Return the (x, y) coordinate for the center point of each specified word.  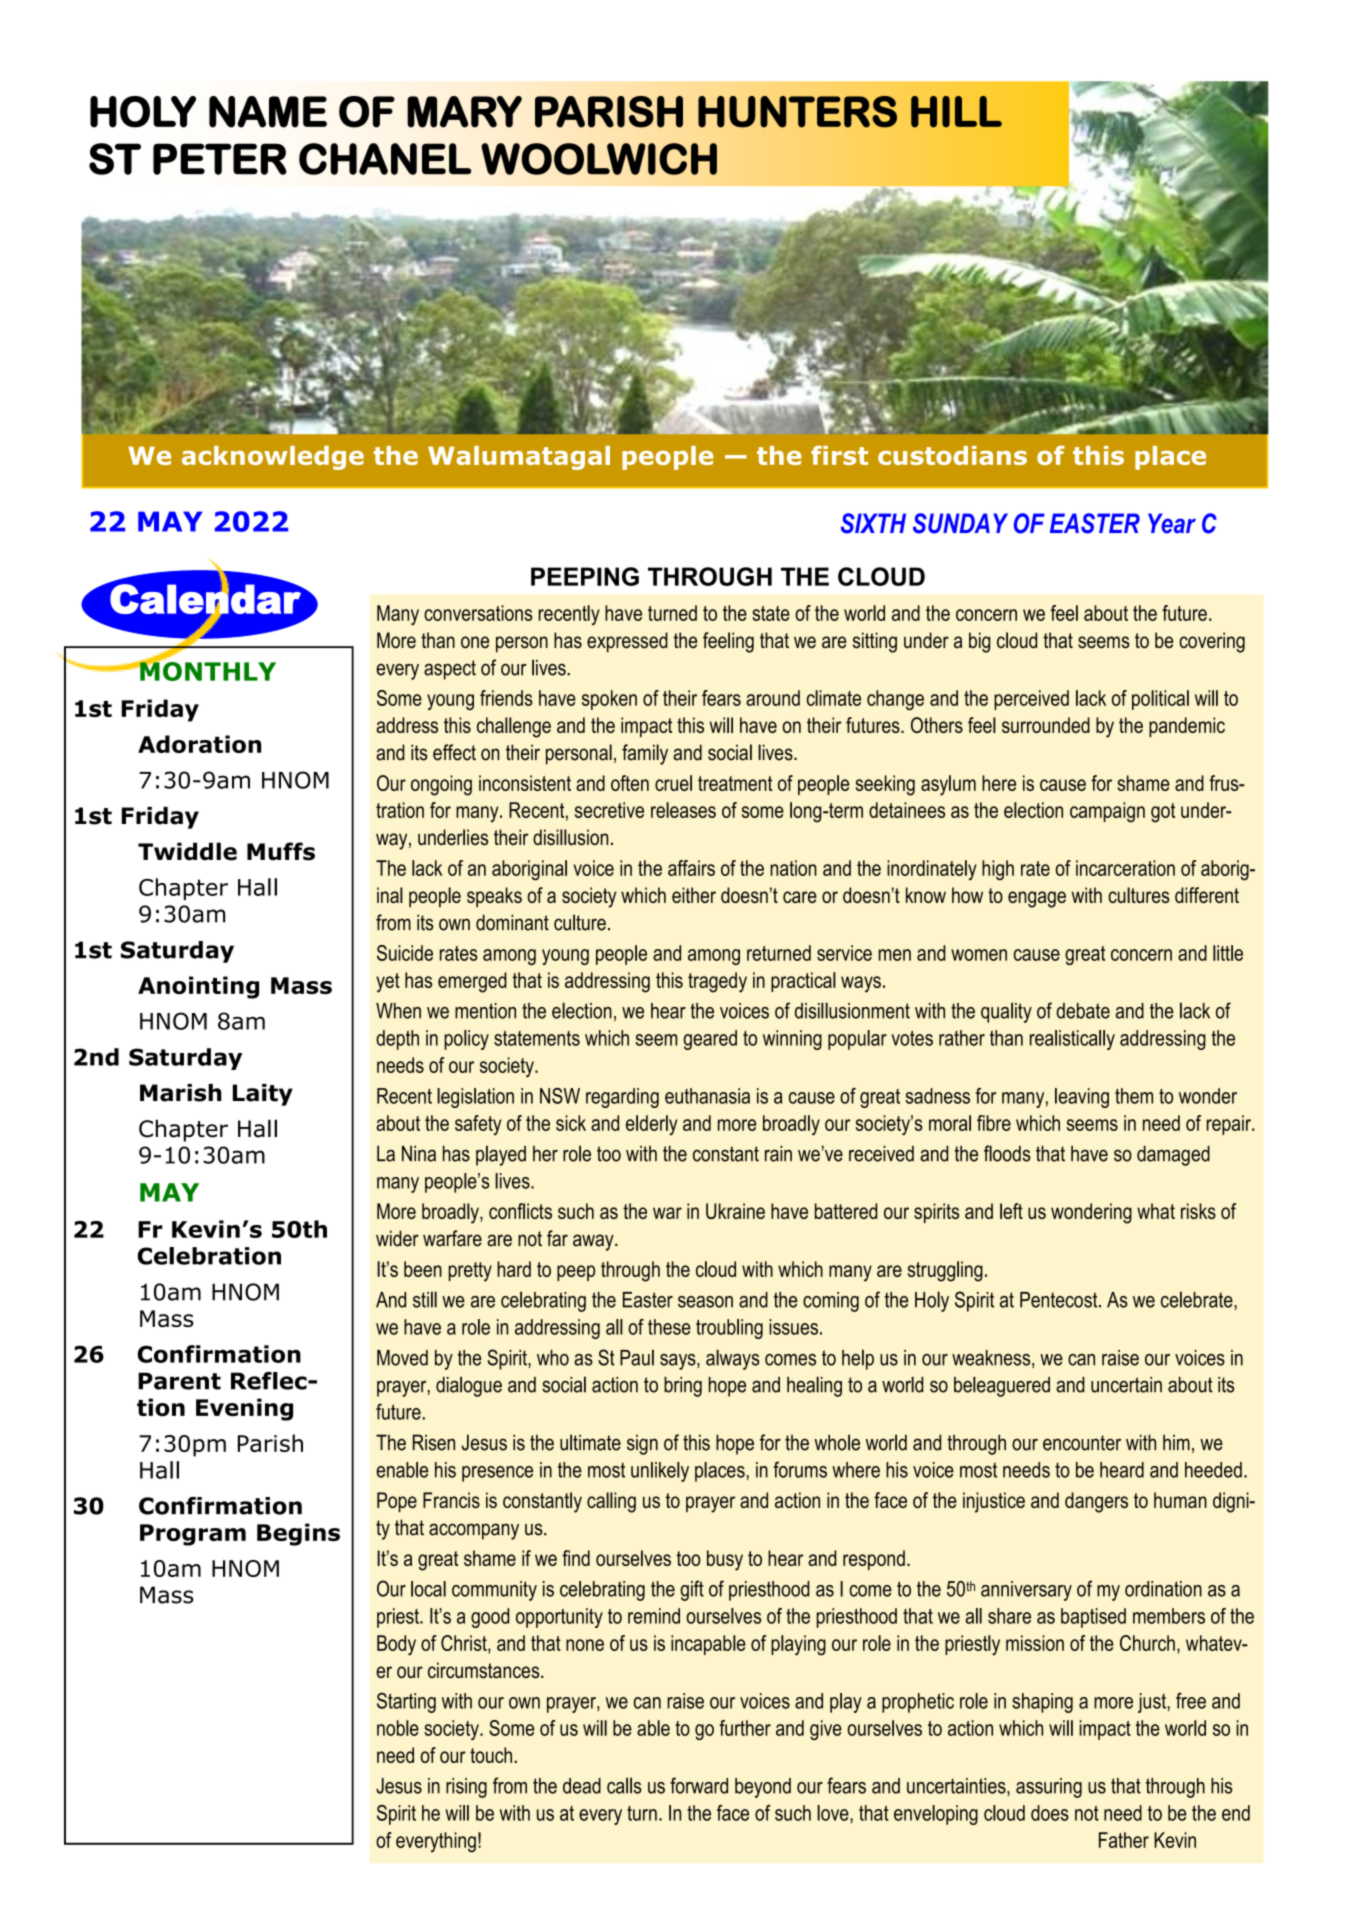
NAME (268, 112)
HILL (956, 112)
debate (1083, 1011)
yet (388, 983)
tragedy (717, 982)
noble (398, 1728)
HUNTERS (797, 112)
